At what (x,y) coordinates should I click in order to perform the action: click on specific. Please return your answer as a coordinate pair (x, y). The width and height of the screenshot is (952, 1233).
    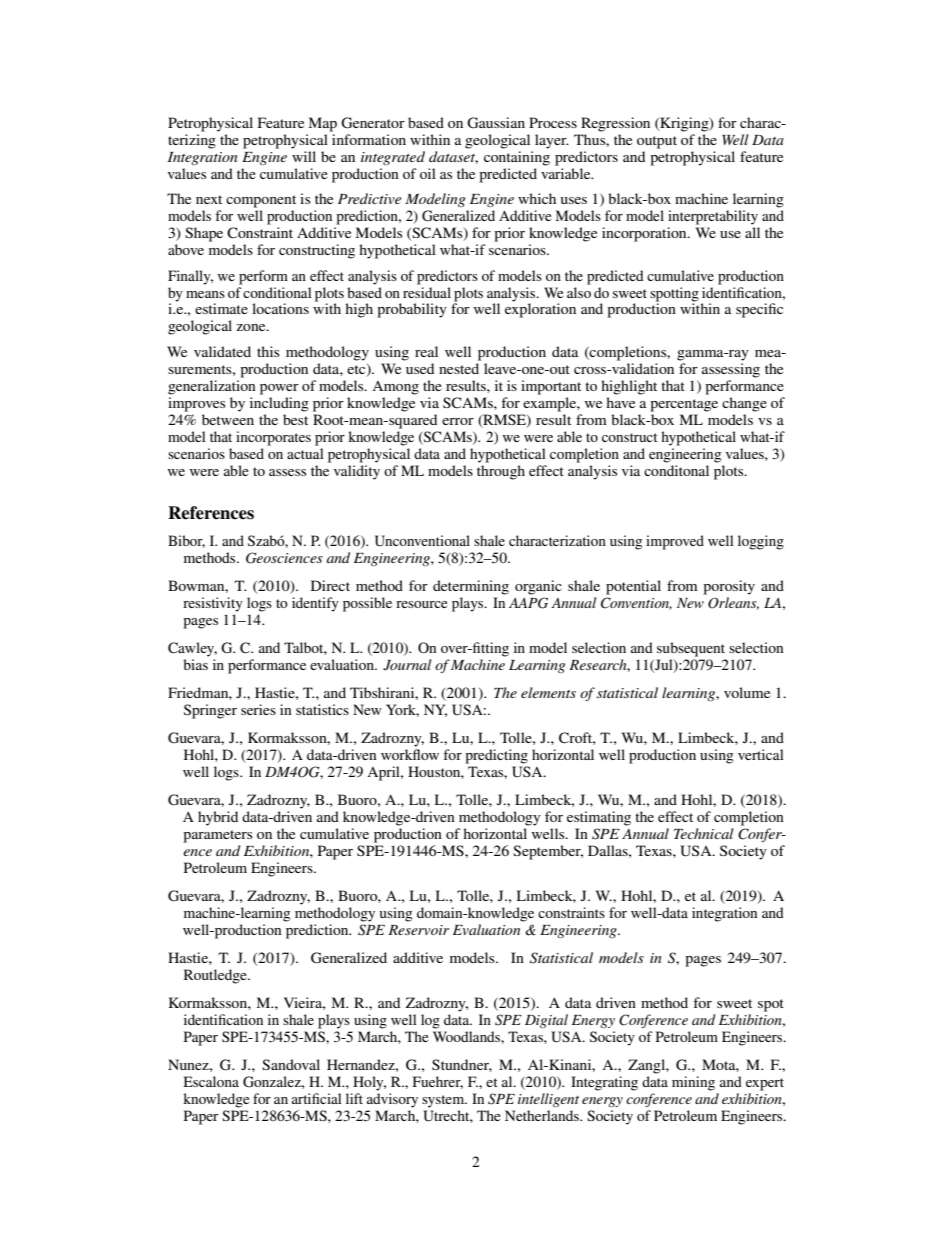
    Looking at the image, I should click on (759, 310).
